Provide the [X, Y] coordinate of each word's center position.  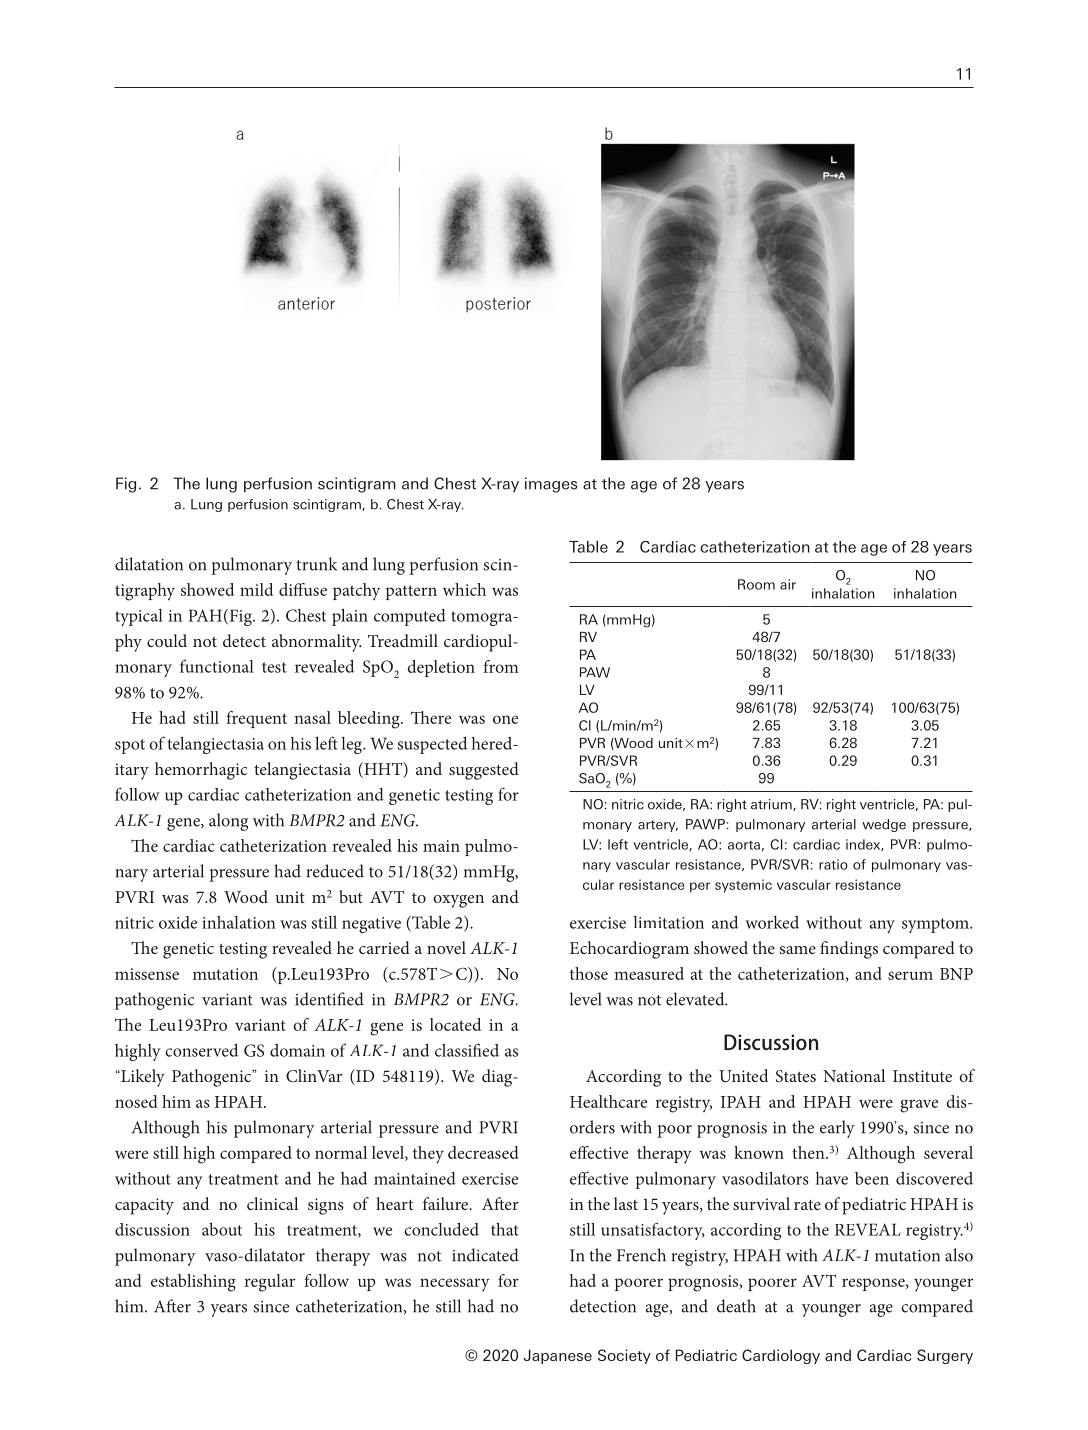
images [551, 485]
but [351, 896]
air [788, 584]
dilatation [149, 564]
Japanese [557, 1356]
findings [849, 950]
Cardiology [781, 1356]
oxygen [458, 901]
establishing [193, 1283]
